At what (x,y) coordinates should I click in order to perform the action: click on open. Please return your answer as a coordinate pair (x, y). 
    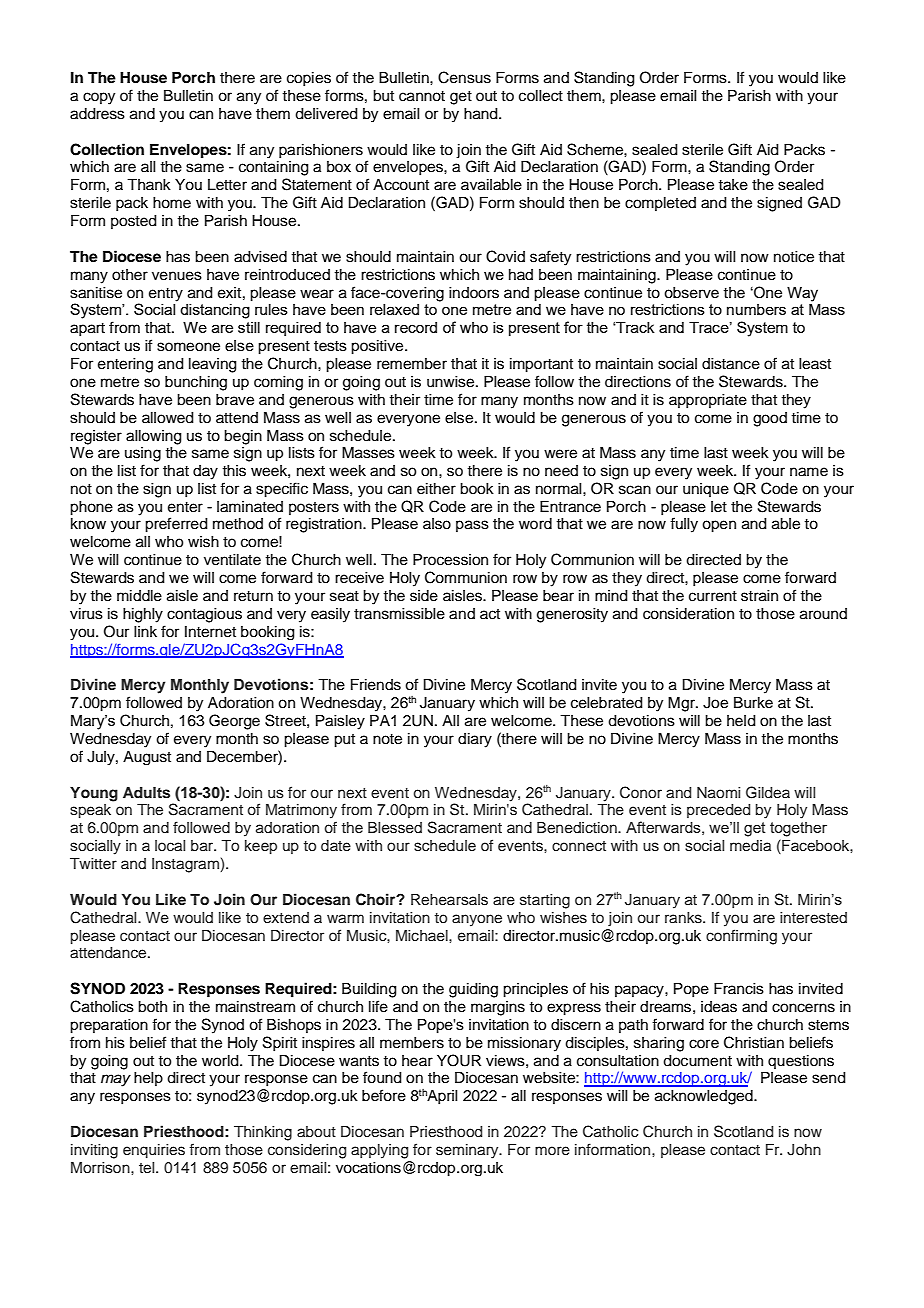
    Looking at the image, I should click on (719, 526).
